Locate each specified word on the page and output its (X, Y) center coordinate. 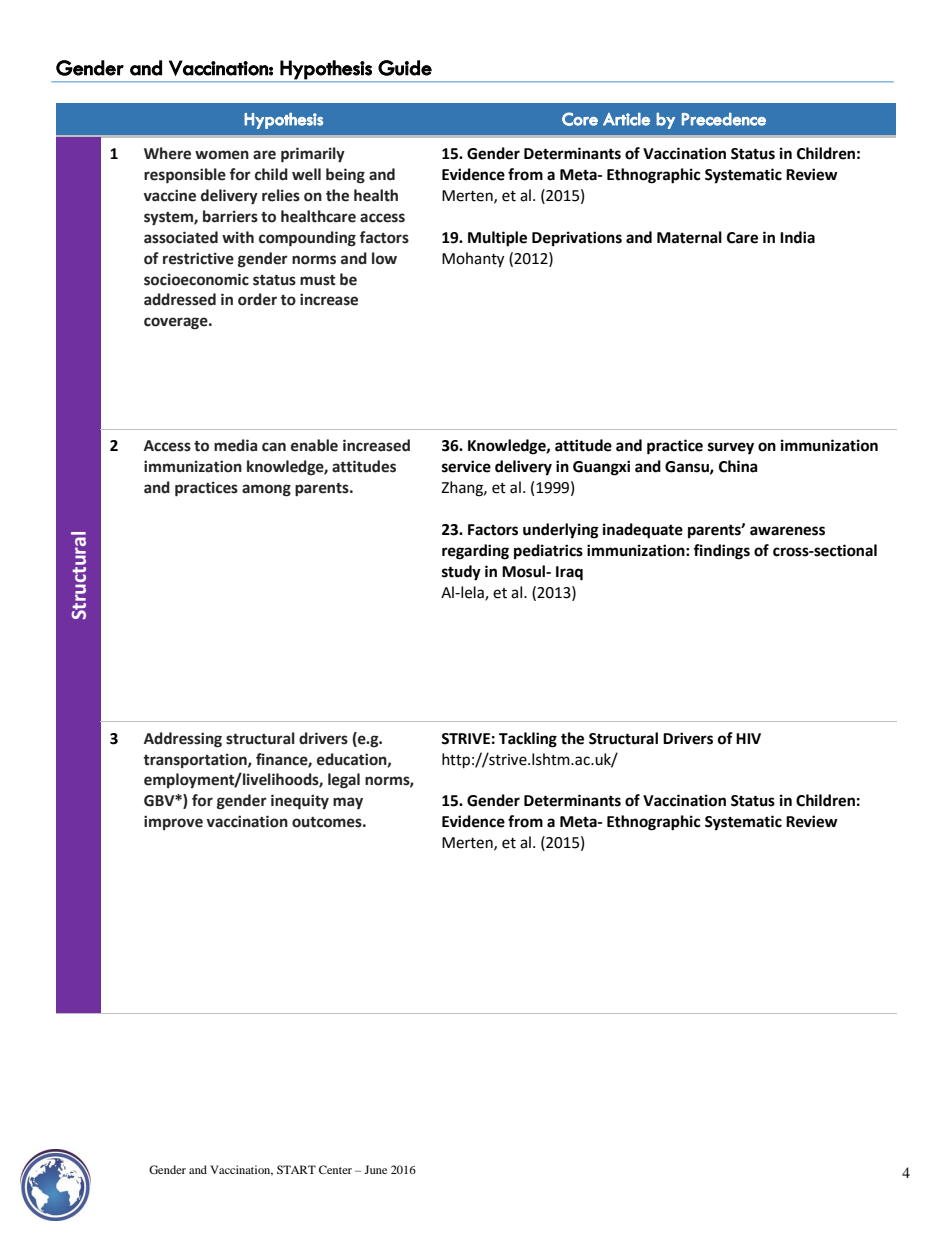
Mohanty (473, 260)
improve (173, 822)
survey (731, 448)
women (222, 155)
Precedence (724, 119)
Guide (405, 68)
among (266, 490)
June (375, 1169)
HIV (748, 738)
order (257, 299)
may (348, 803)
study (461, 573)
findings (721, 552)
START (296, 1169)
